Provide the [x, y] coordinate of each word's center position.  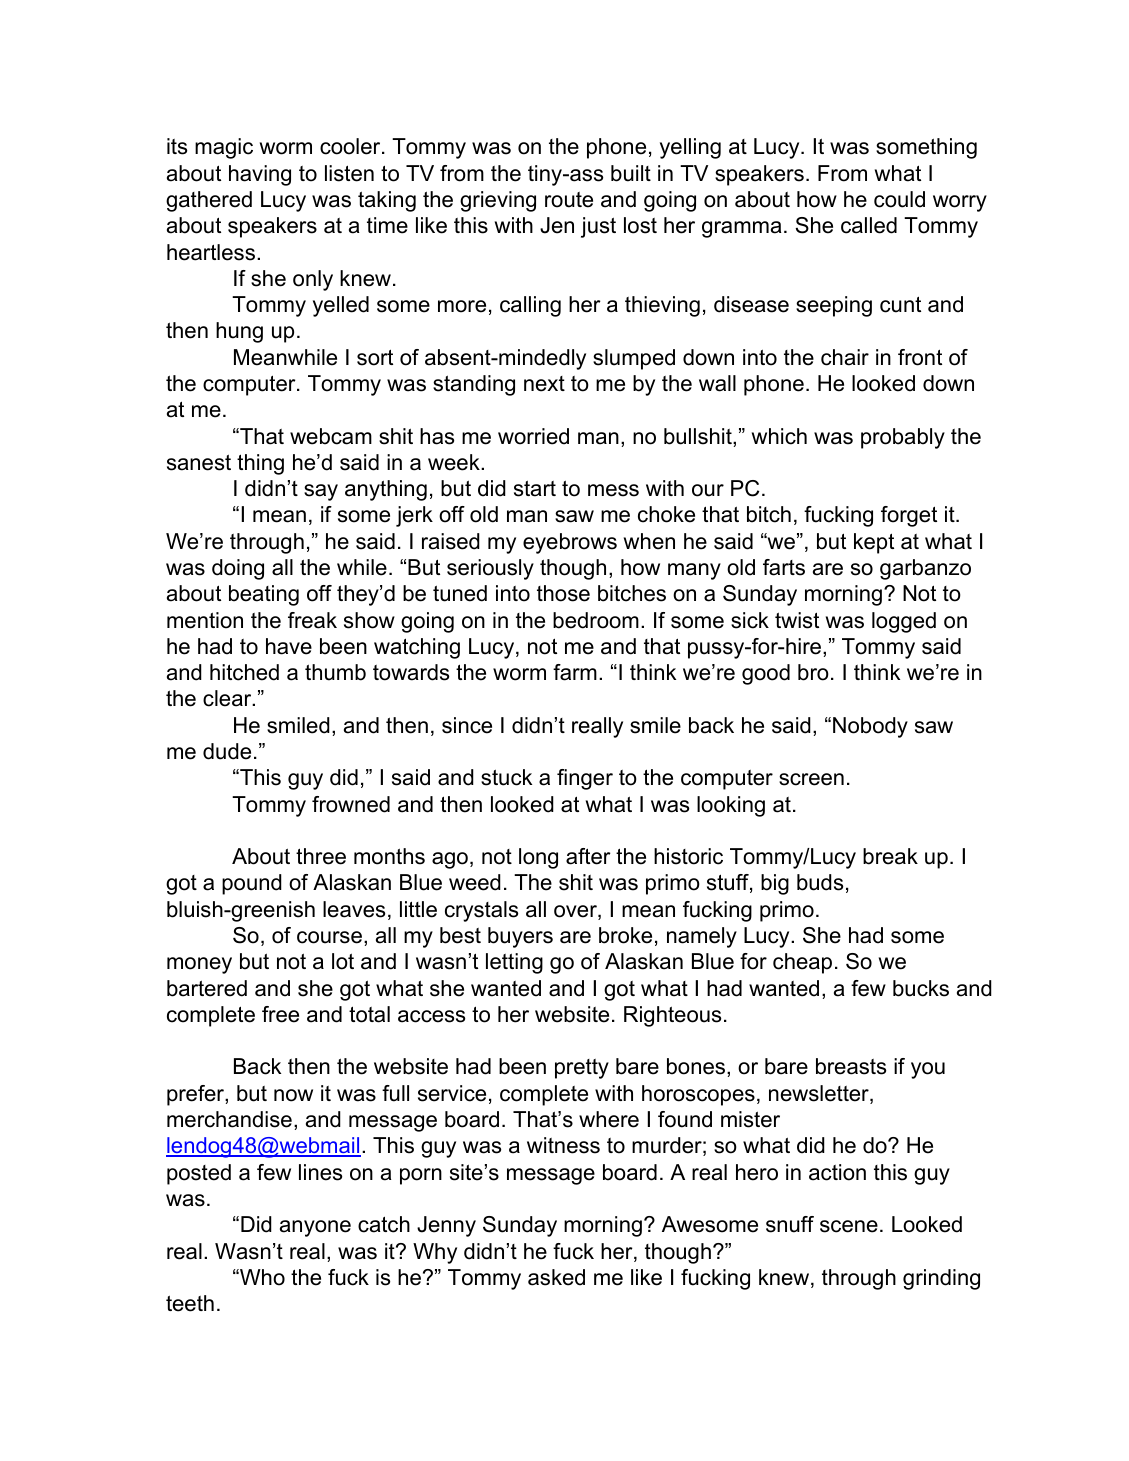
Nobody [870, 727]
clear [228, 698]
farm [575, 672]
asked [556, 1277]
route [569, 200]
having [260, 175]
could [899, 199]
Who [261, 1277]
